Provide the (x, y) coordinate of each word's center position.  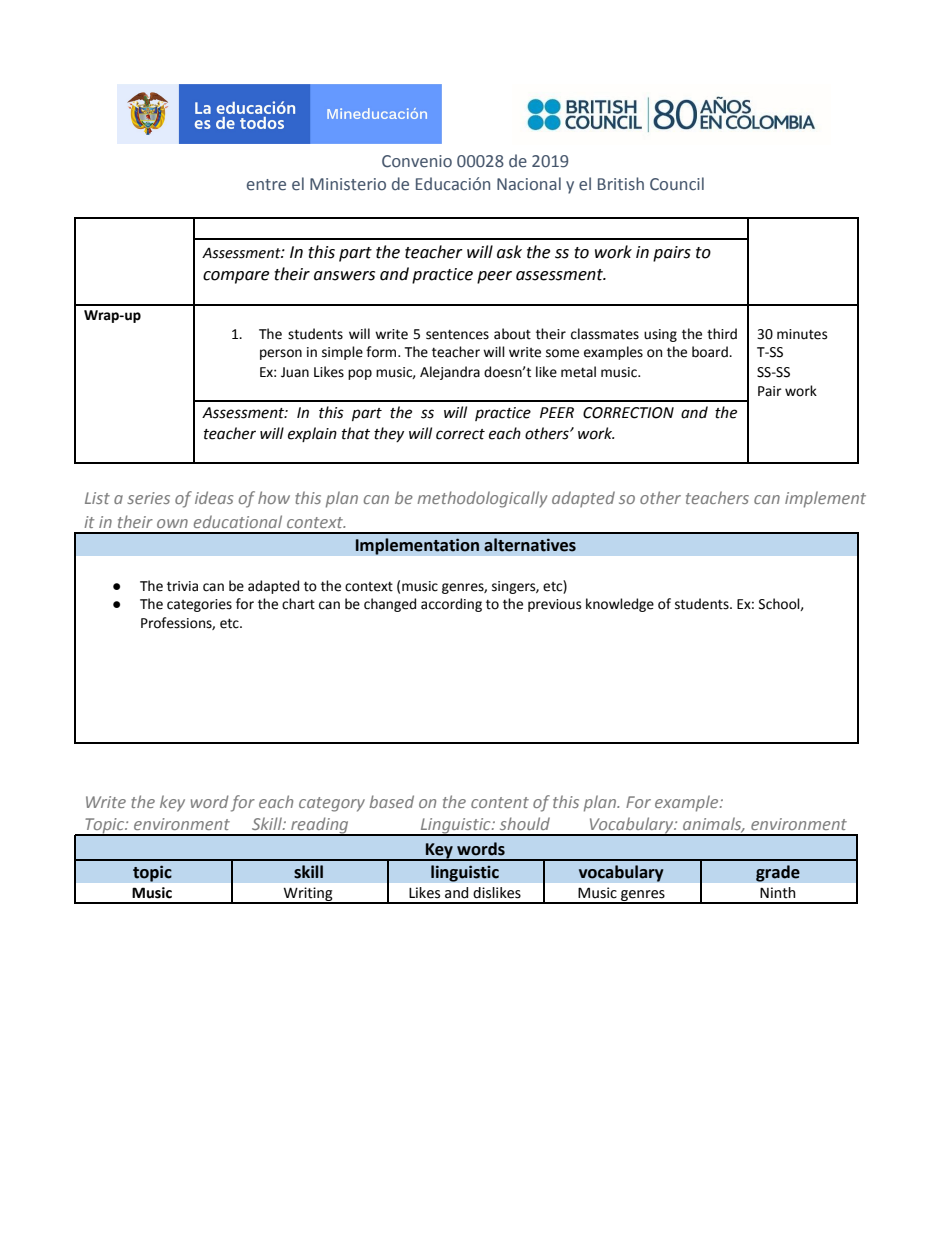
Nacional (529, 184)
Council (677, 184)
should (525, 823)
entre (266, 185)
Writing (308, 895)
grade (778, 873)
